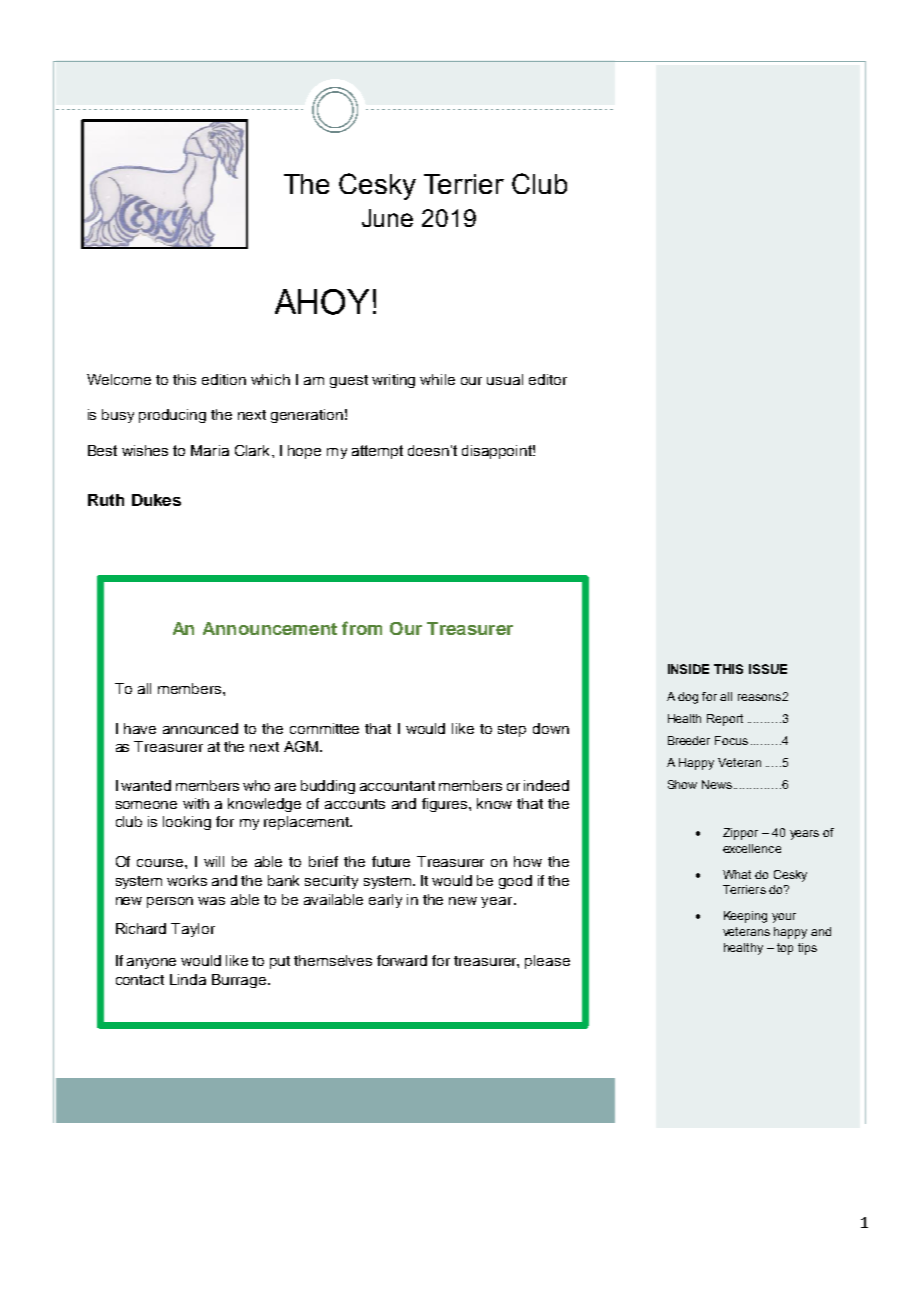 The height and width of the image is (1308, 924). Describe the element at coordinates (446, 805) in the image. I see `figures` at that location.
